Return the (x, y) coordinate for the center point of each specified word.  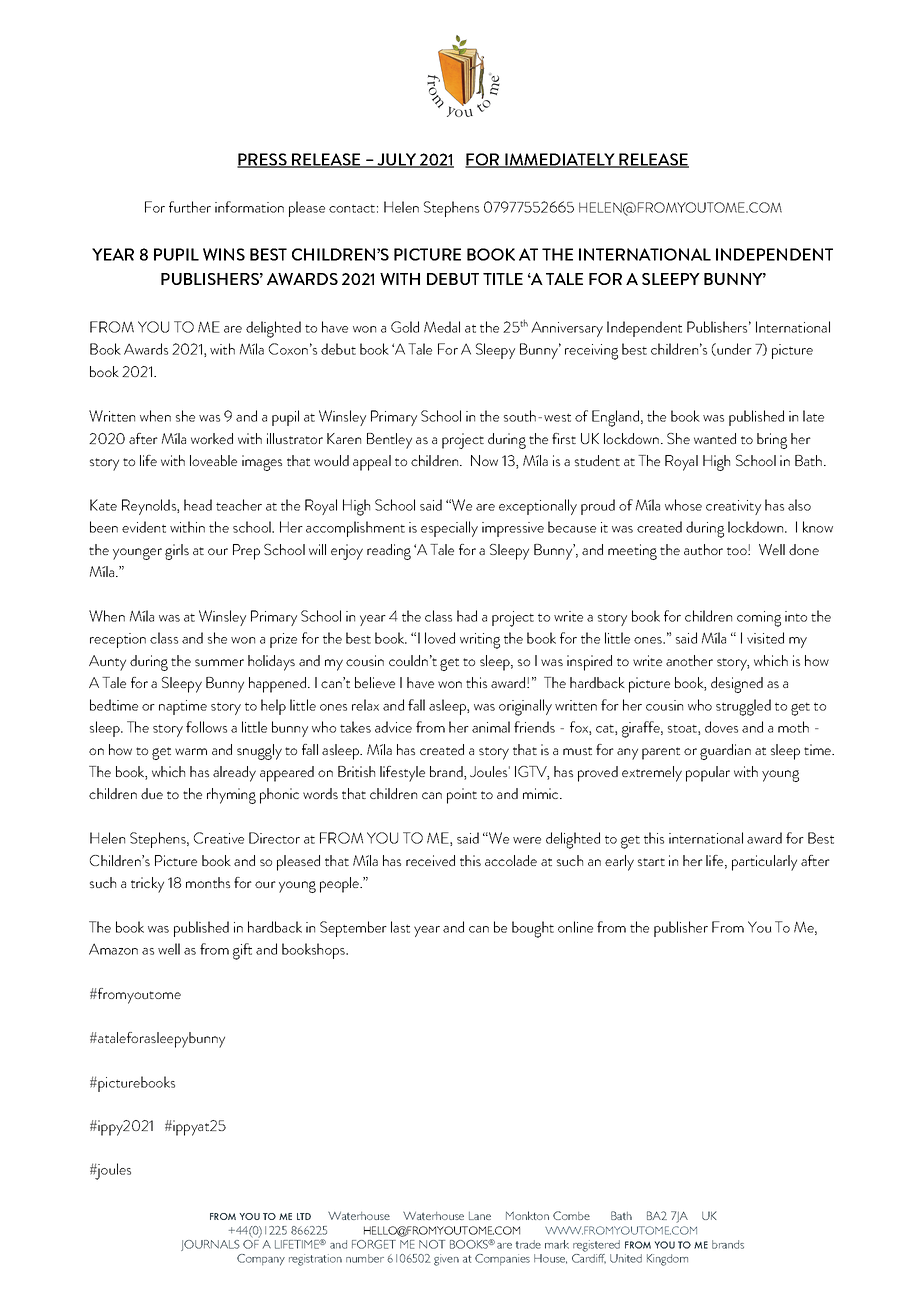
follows (206, 727)
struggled (743, 707)
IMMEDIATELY (560, 160)
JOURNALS (210, 1245)
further (190, 207)
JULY (397, 160)
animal (491, 727)
